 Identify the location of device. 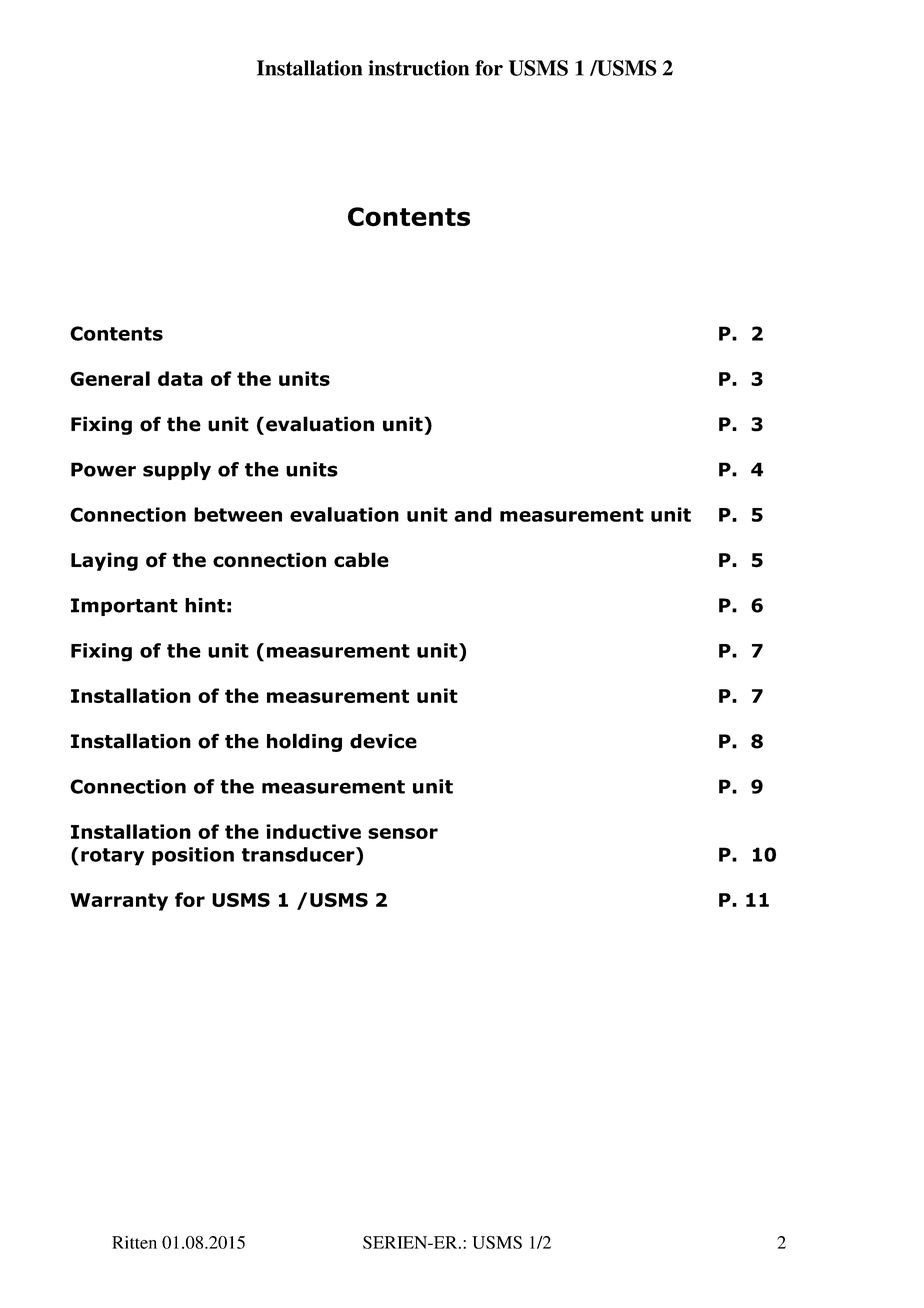
(383, 741).
